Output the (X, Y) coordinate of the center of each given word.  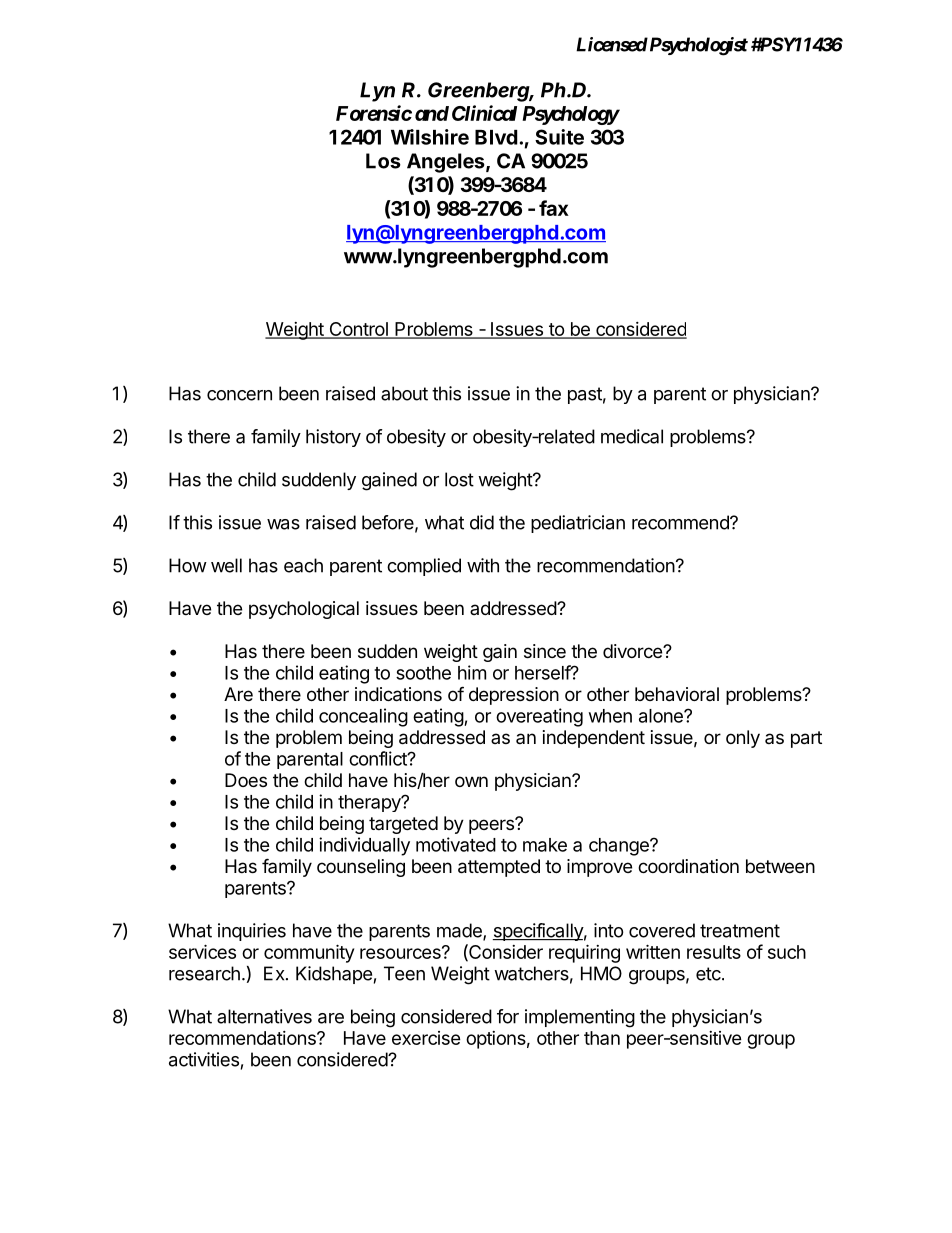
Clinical (484, 113)
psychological (304, 610)
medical (632, 436)
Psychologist (697, 46)
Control (358, 330)
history (333, 438)
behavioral (677, 694)
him (472, 672)
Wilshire (430, 137)
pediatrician (578, 524)
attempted (499, 868)
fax (554, 208)
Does (246, 780)
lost (459, 479)
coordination (688, 866)
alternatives (264, 1016)
